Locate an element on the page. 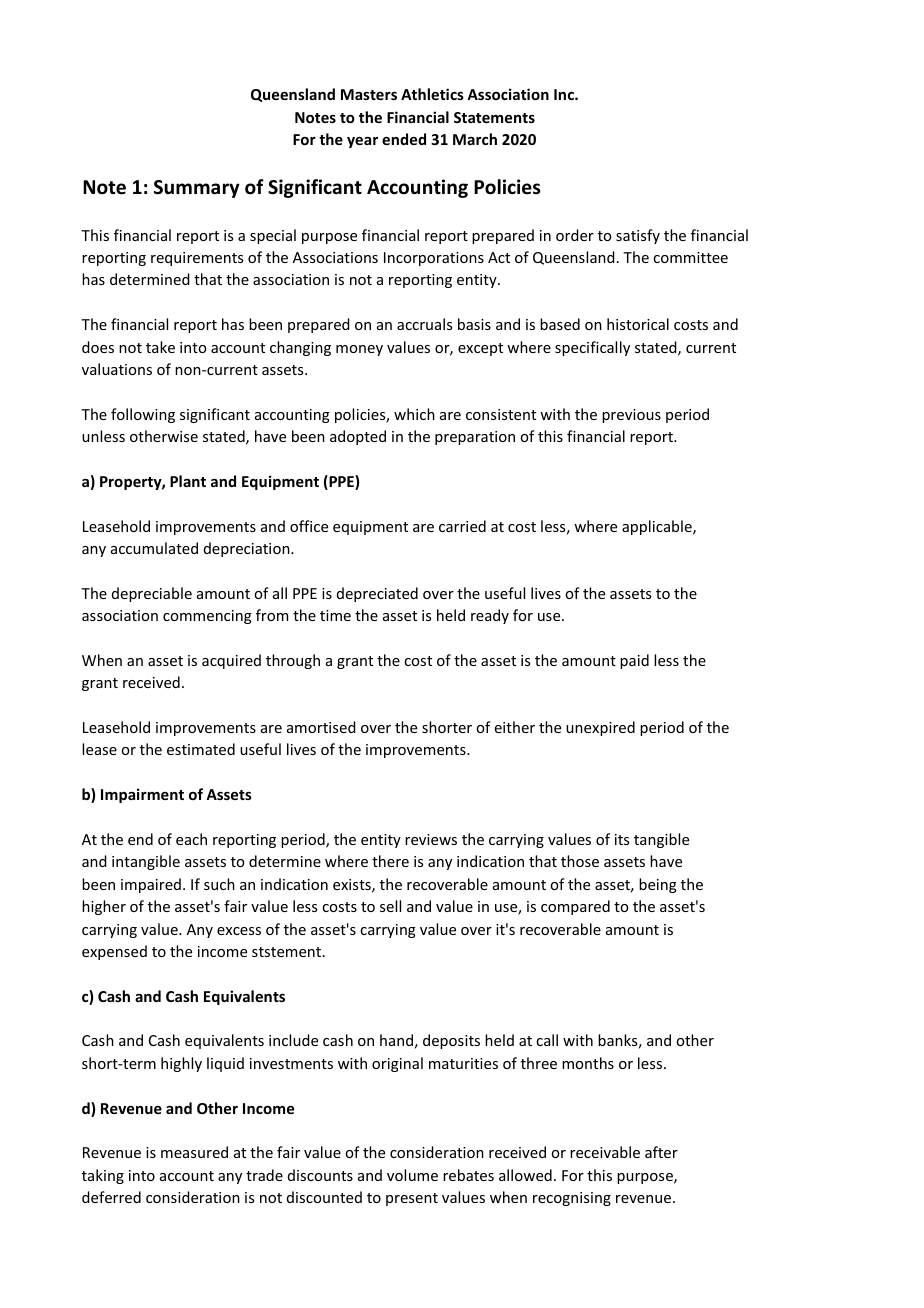  impaired is located at coordinates (151, 885).
